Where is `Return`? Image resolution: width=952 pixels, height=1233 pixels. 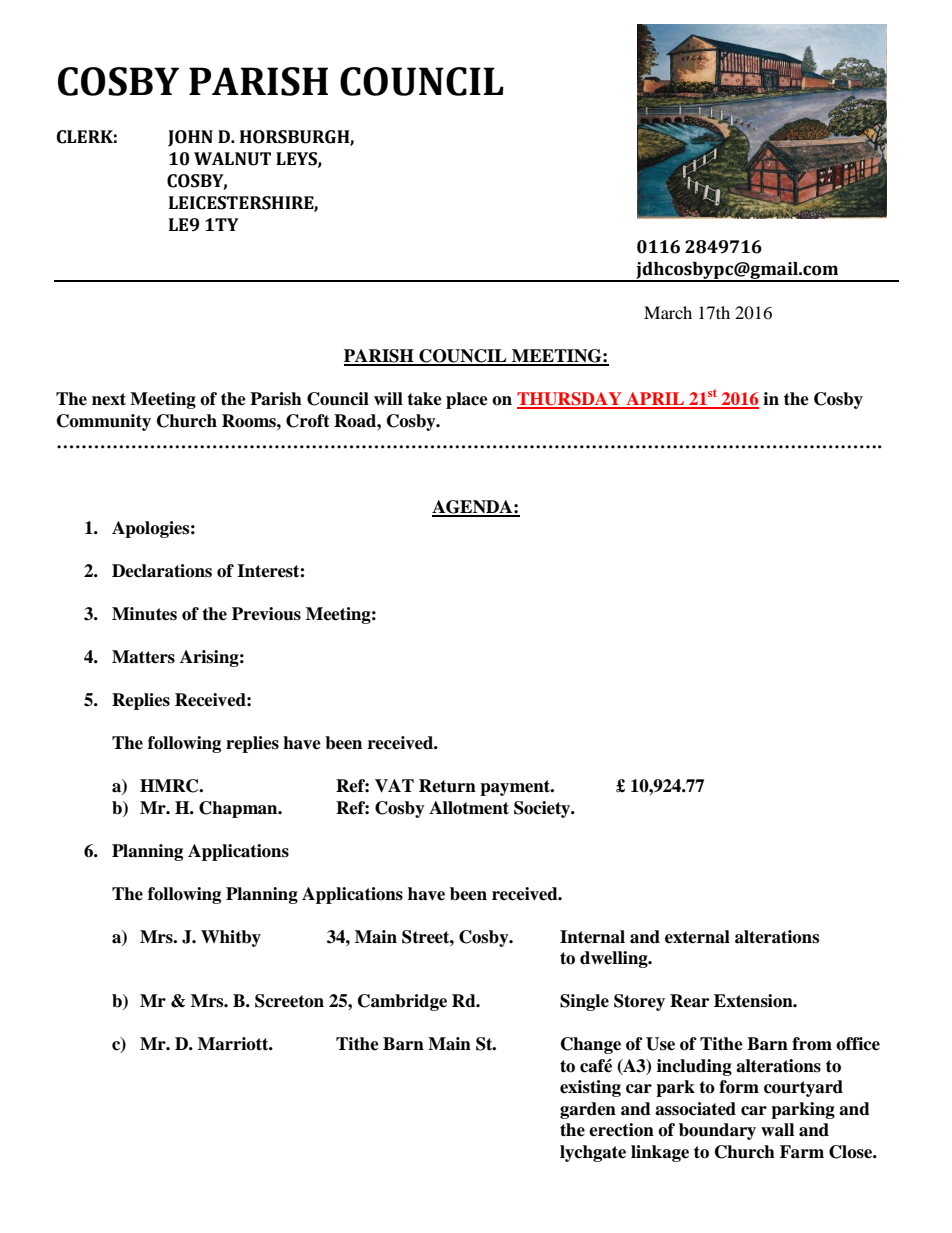 Return is located at coordinates (447, 786).
